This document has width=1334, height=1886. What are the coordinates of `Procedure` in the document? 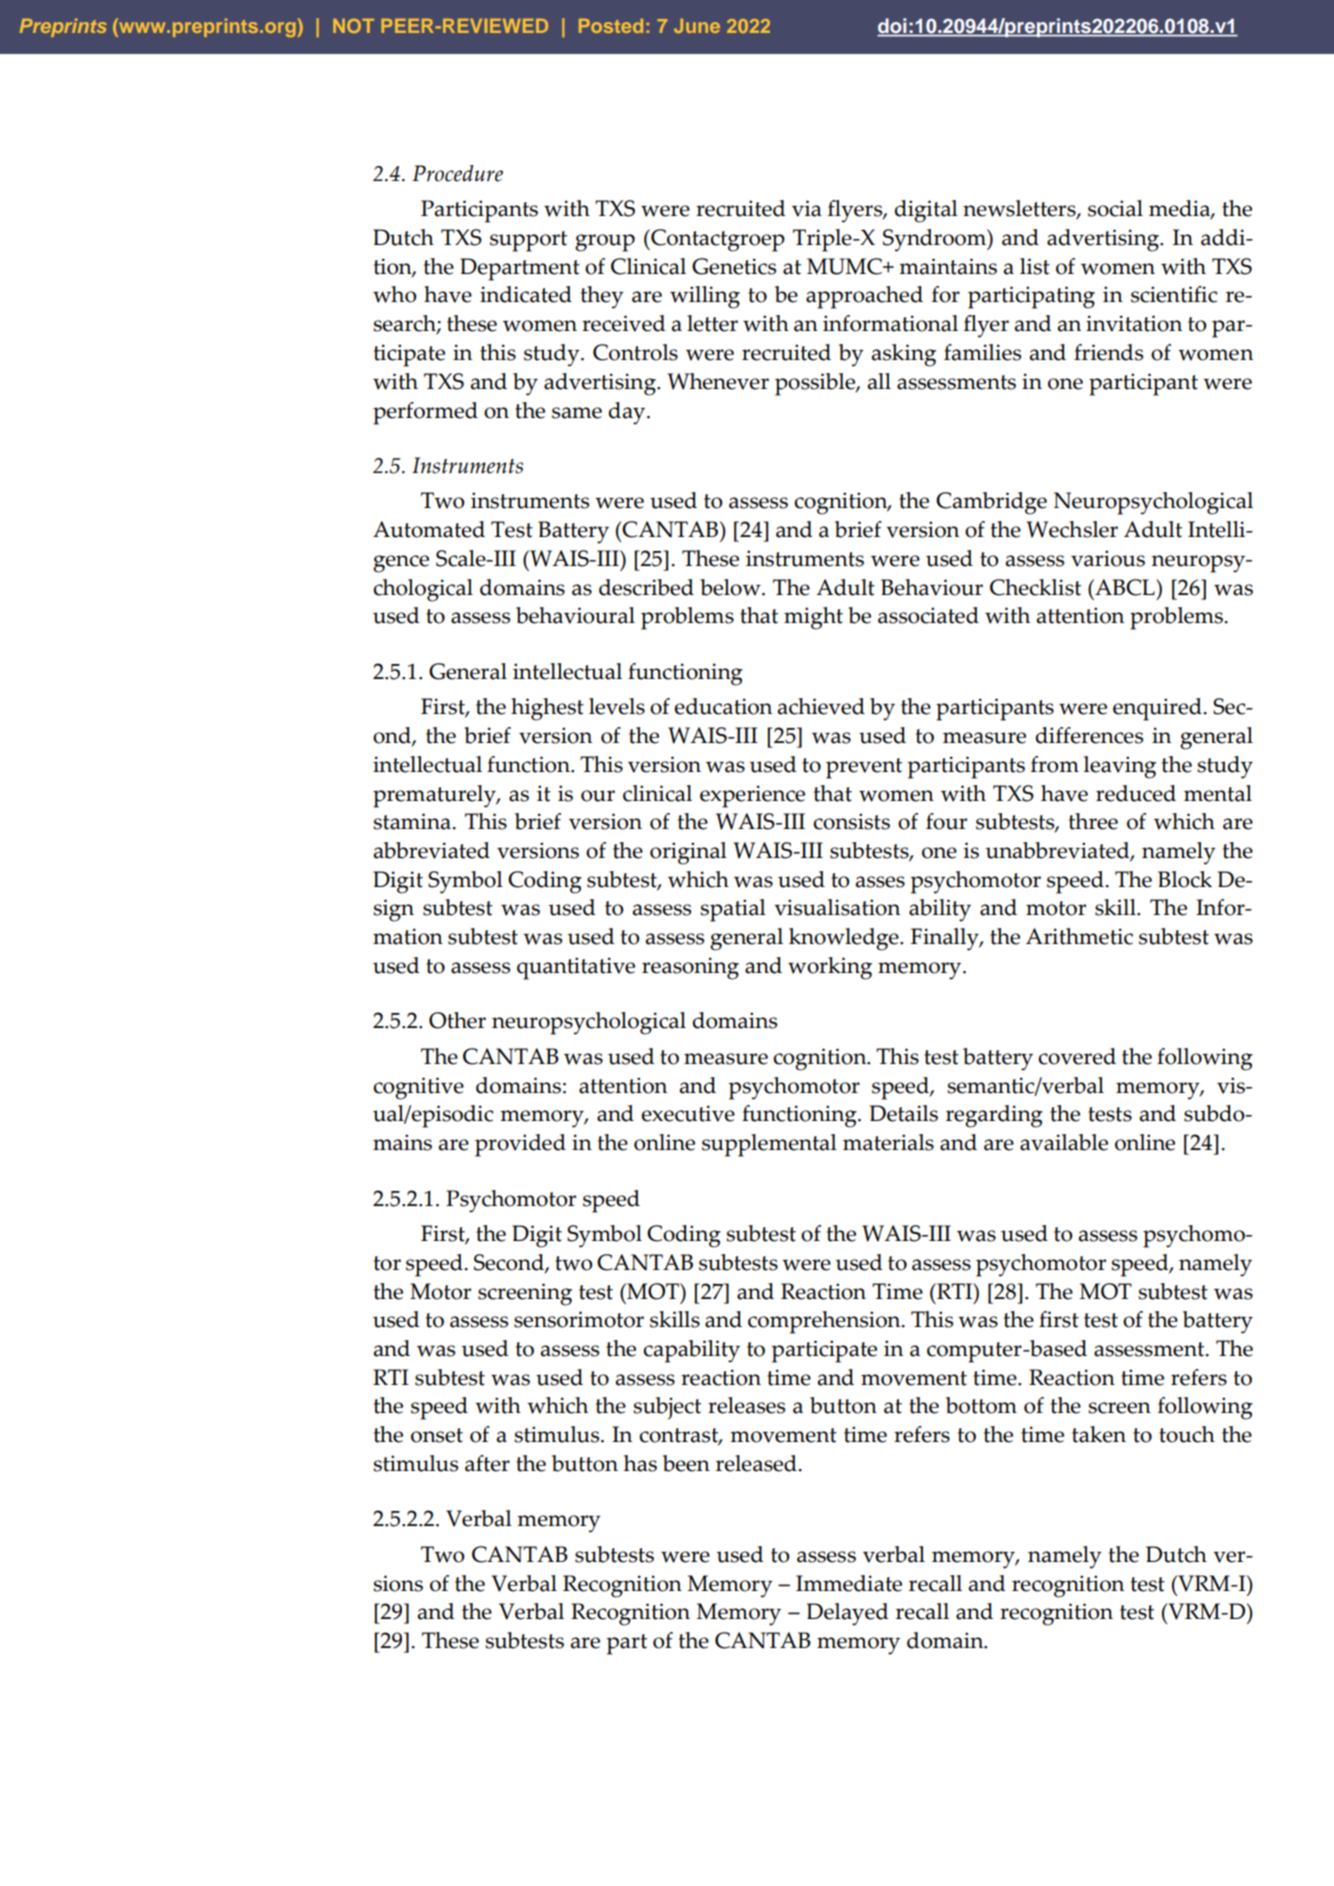 It's located at (457, 173).
